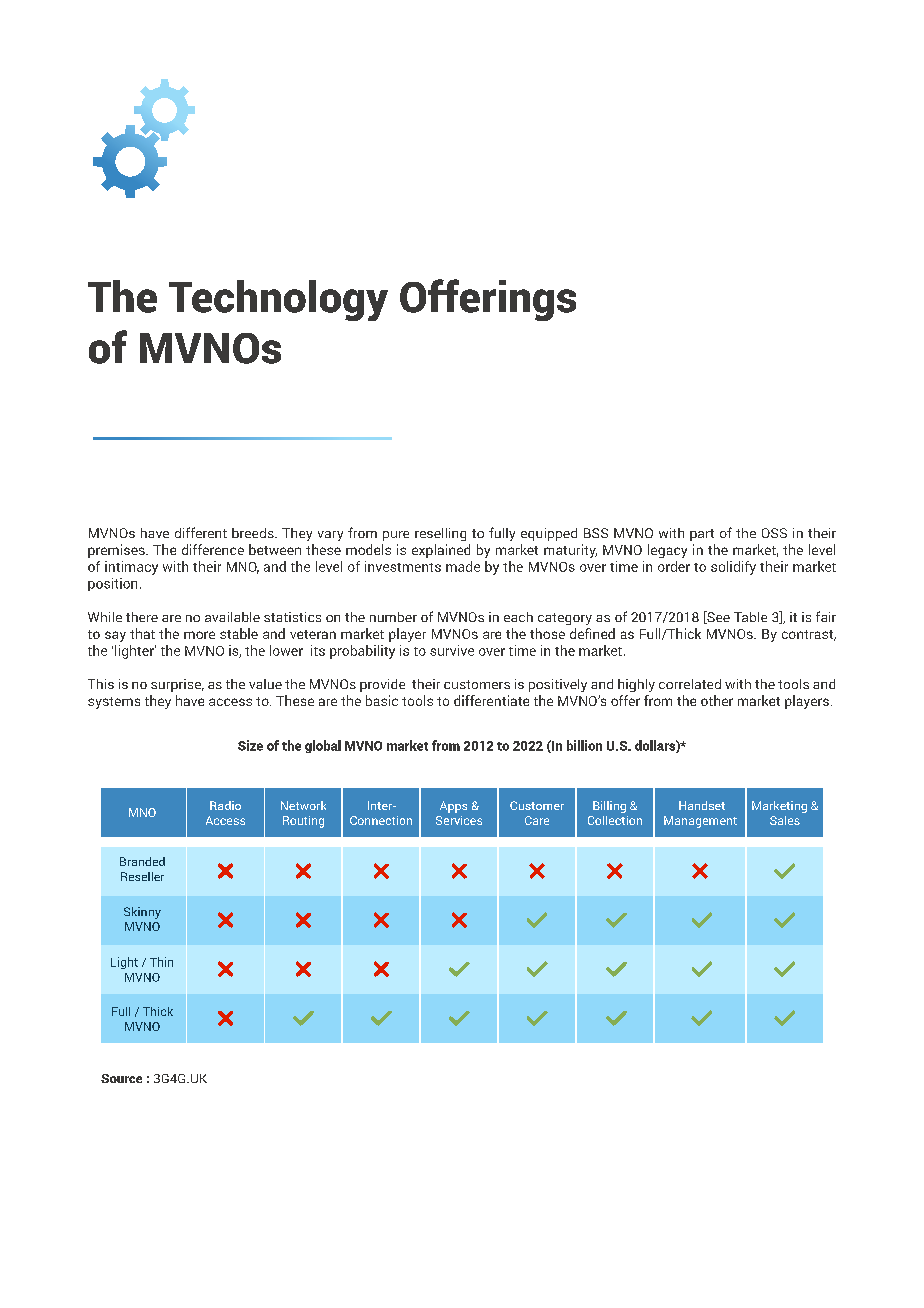 Image resolution: width=924 pixels, height=1308 pixels. Describe the element at coordinates (700, 822) in the screenshot. I see `Management` at that location.
